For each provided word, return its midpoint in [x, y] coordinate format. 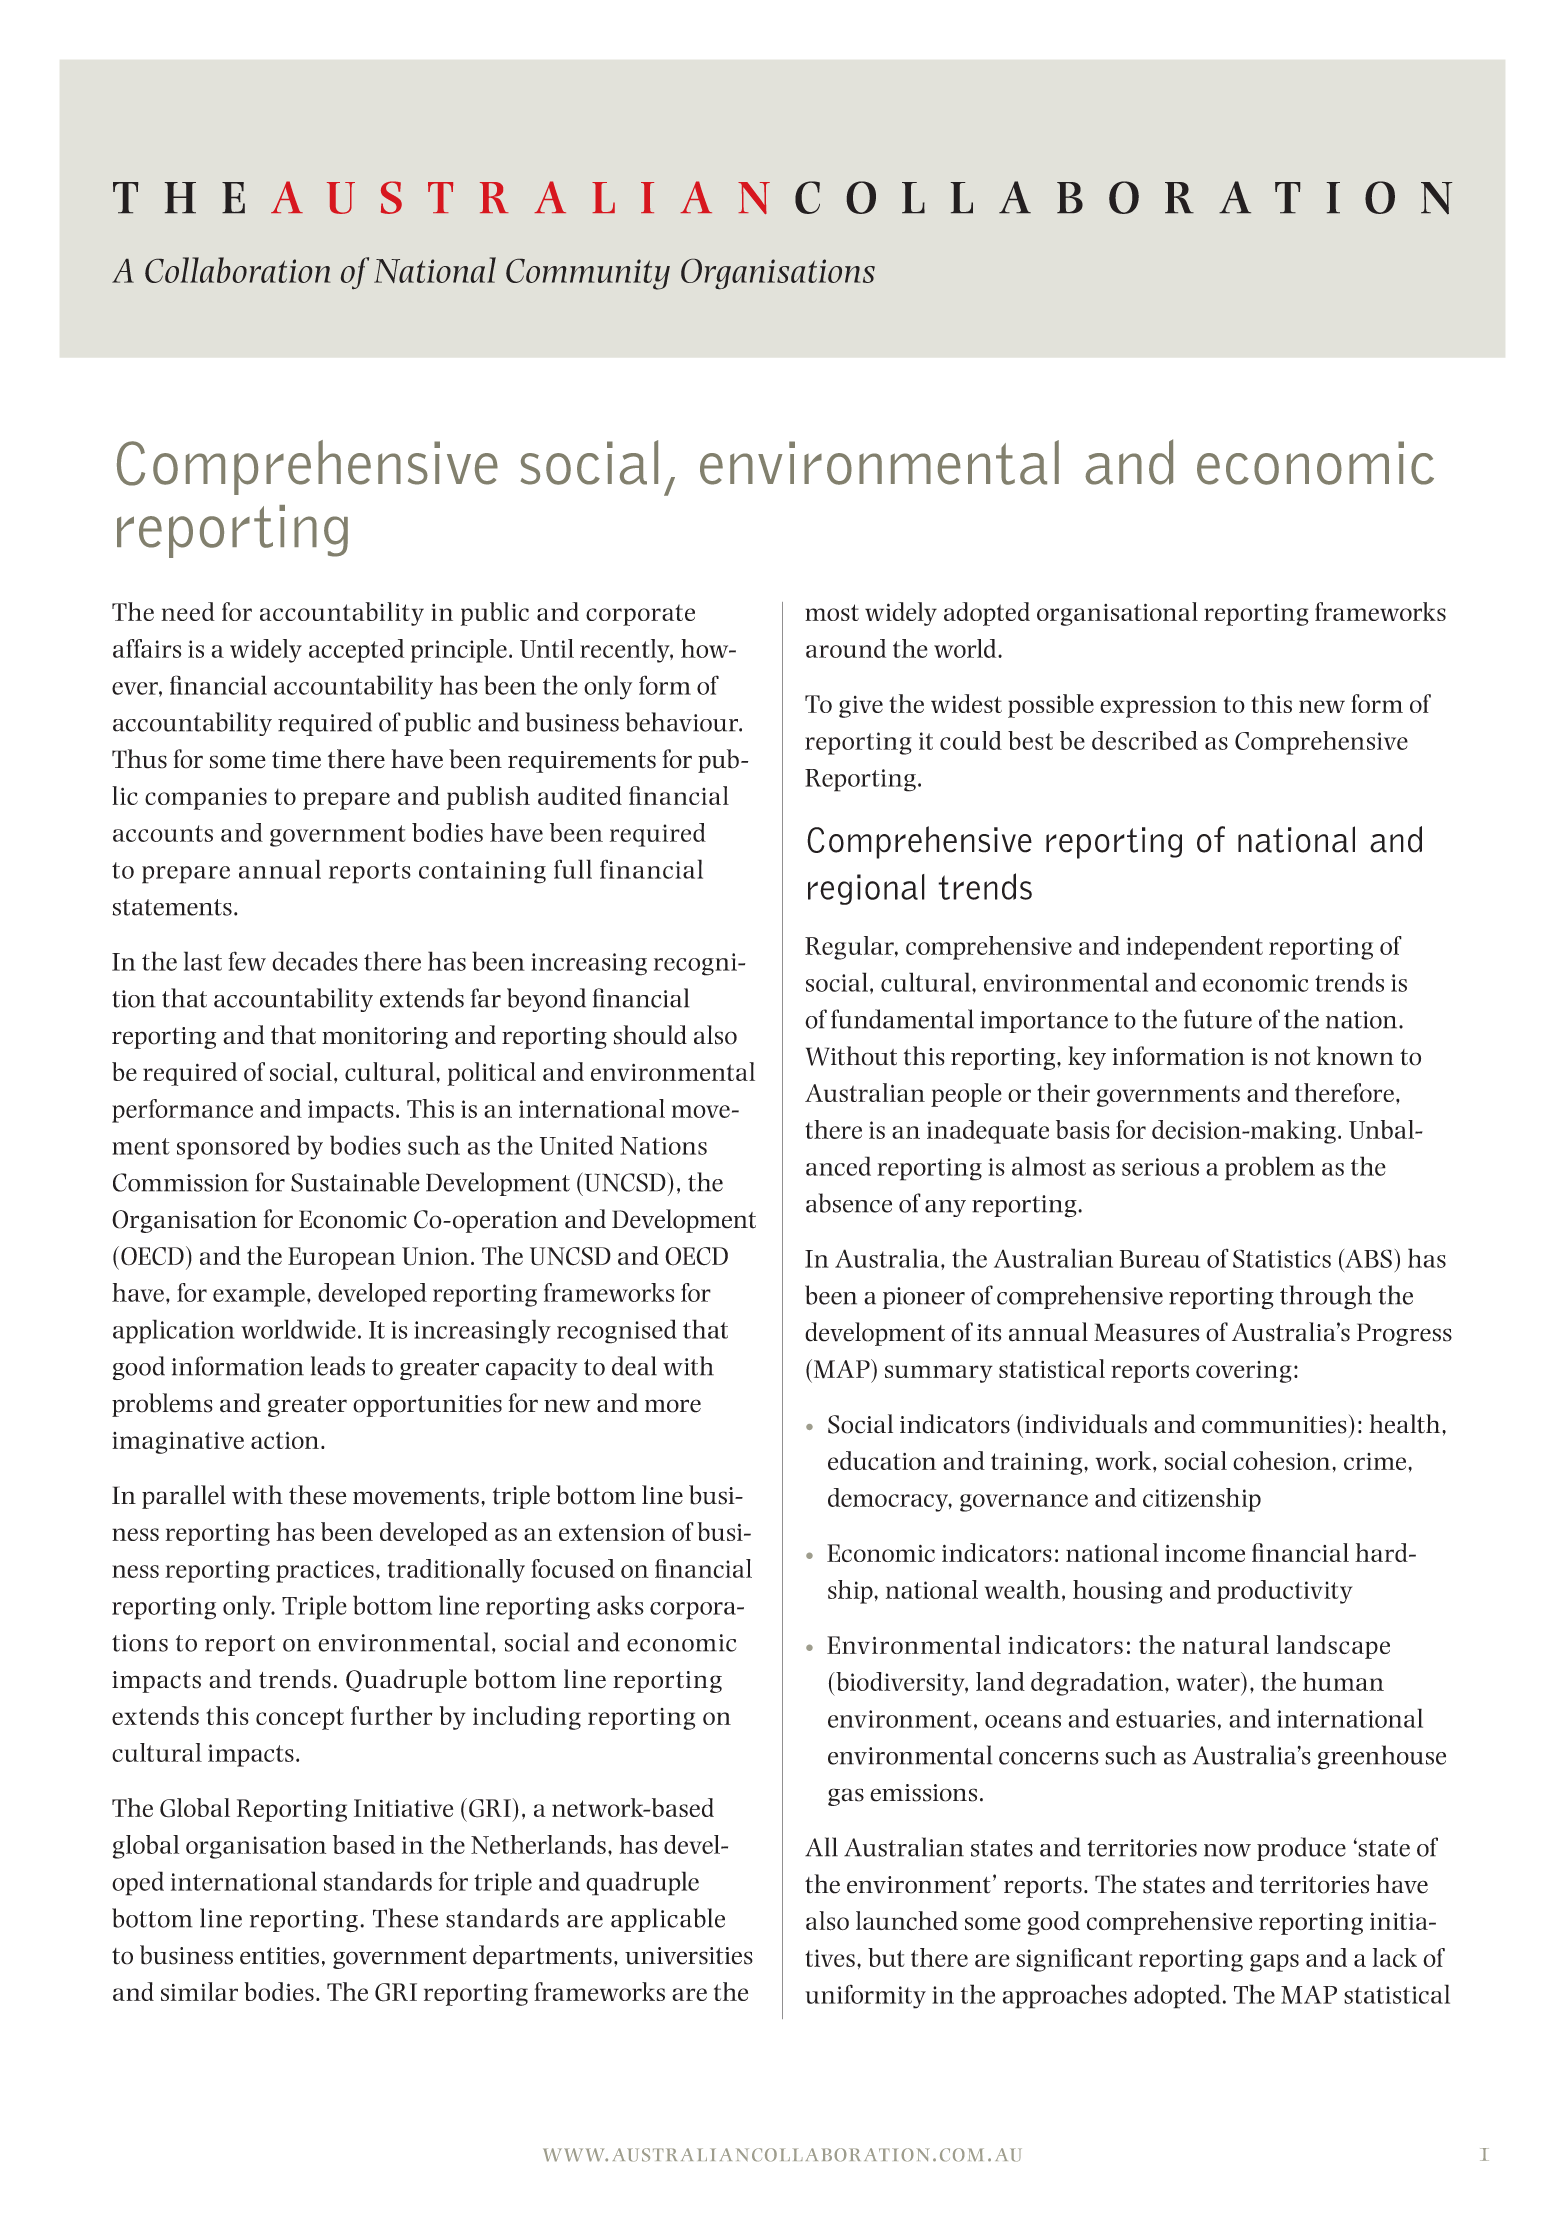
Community [588, 274]
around [846, 648]
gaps [1274, 1963]
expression [1158, 707]
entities [279, 1956]
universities [689, 1956]
